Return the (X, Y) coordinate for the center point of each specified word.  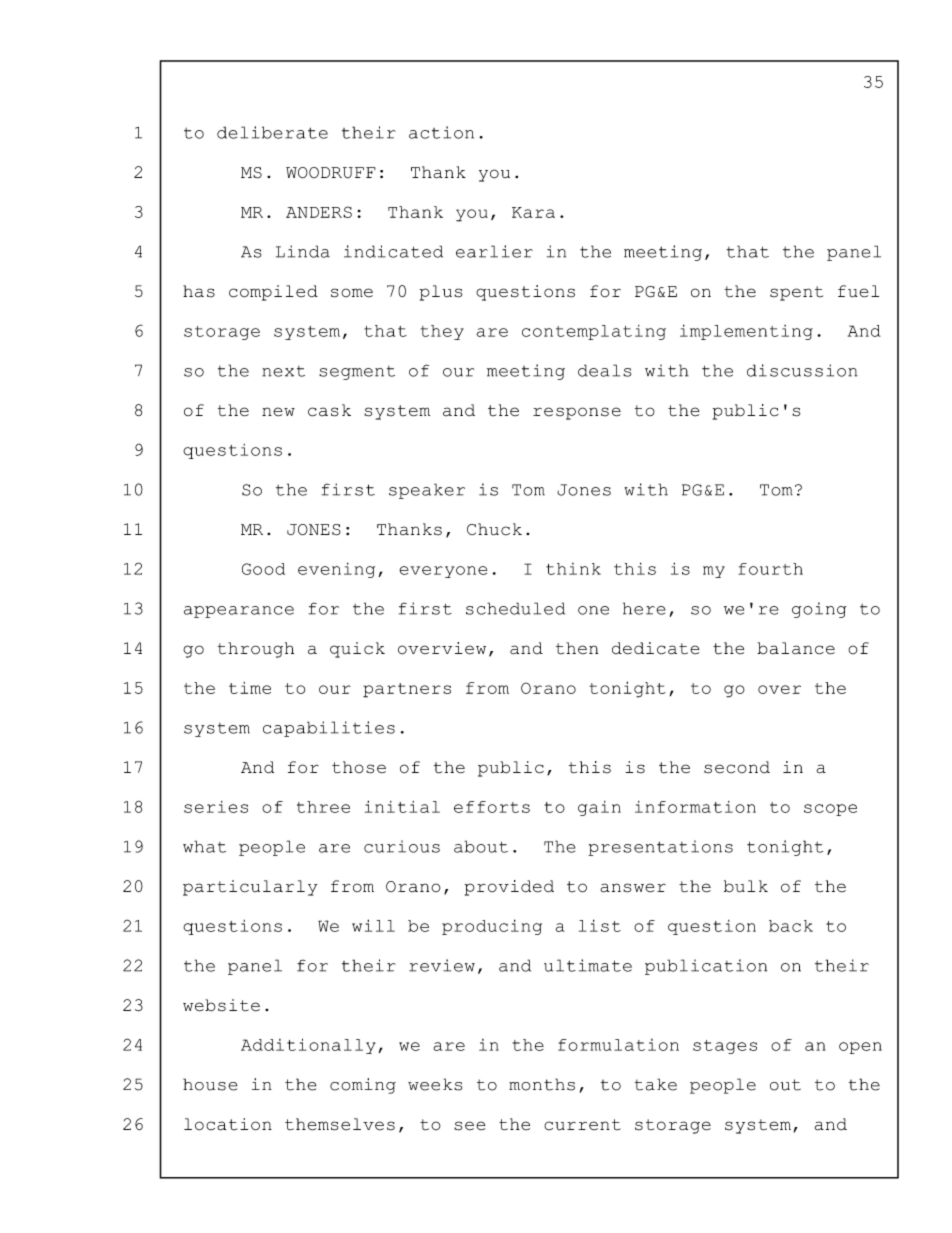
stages (725, 1047)
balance (796, 648)
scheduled (515, 608)
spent (796, 293)
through (256, 650)
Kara (533, 212)
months (542, 1084)
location (228, 1124)
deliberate (272, 132)
